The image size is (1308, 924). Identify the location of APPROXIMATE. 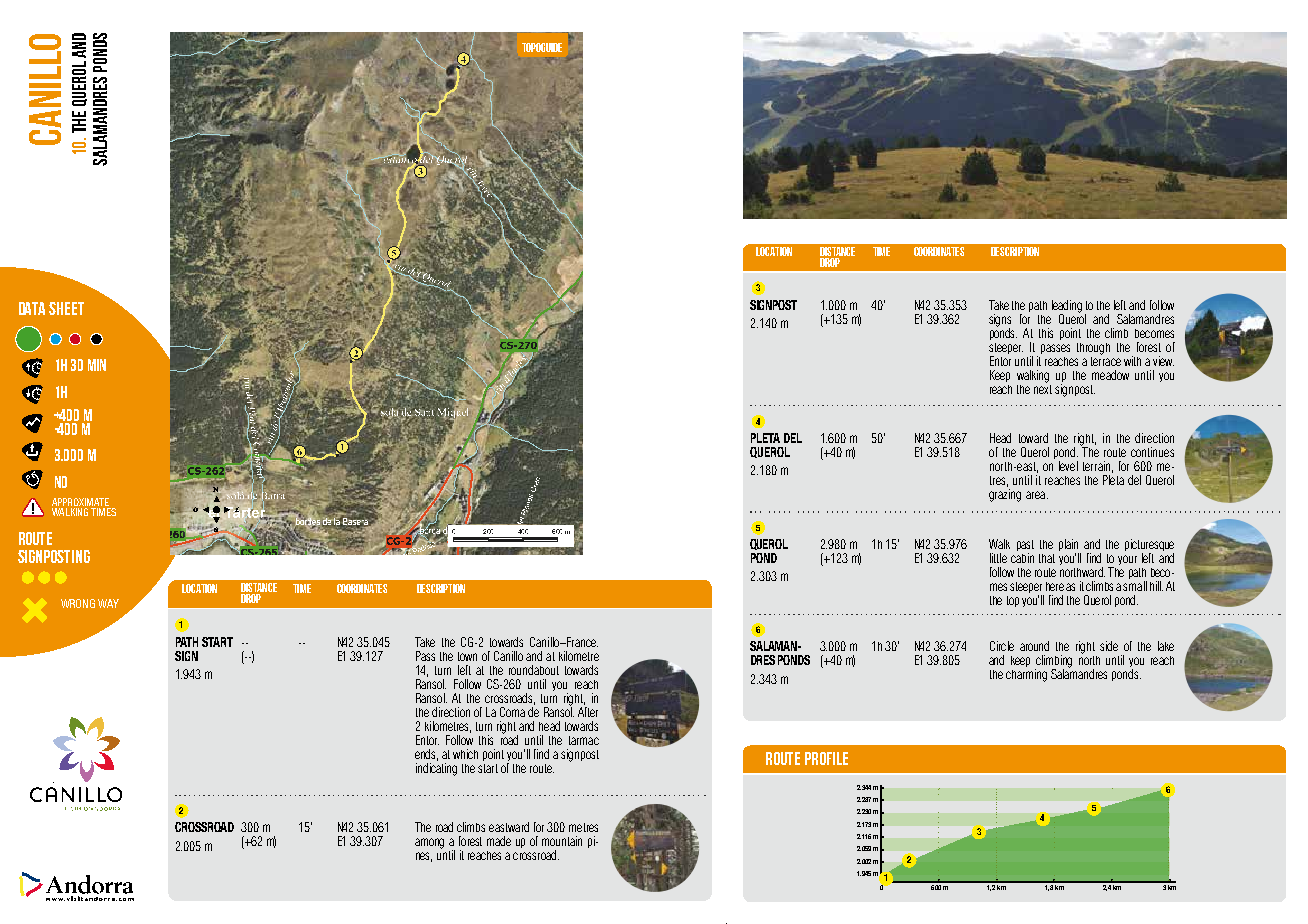
(80, 502).
